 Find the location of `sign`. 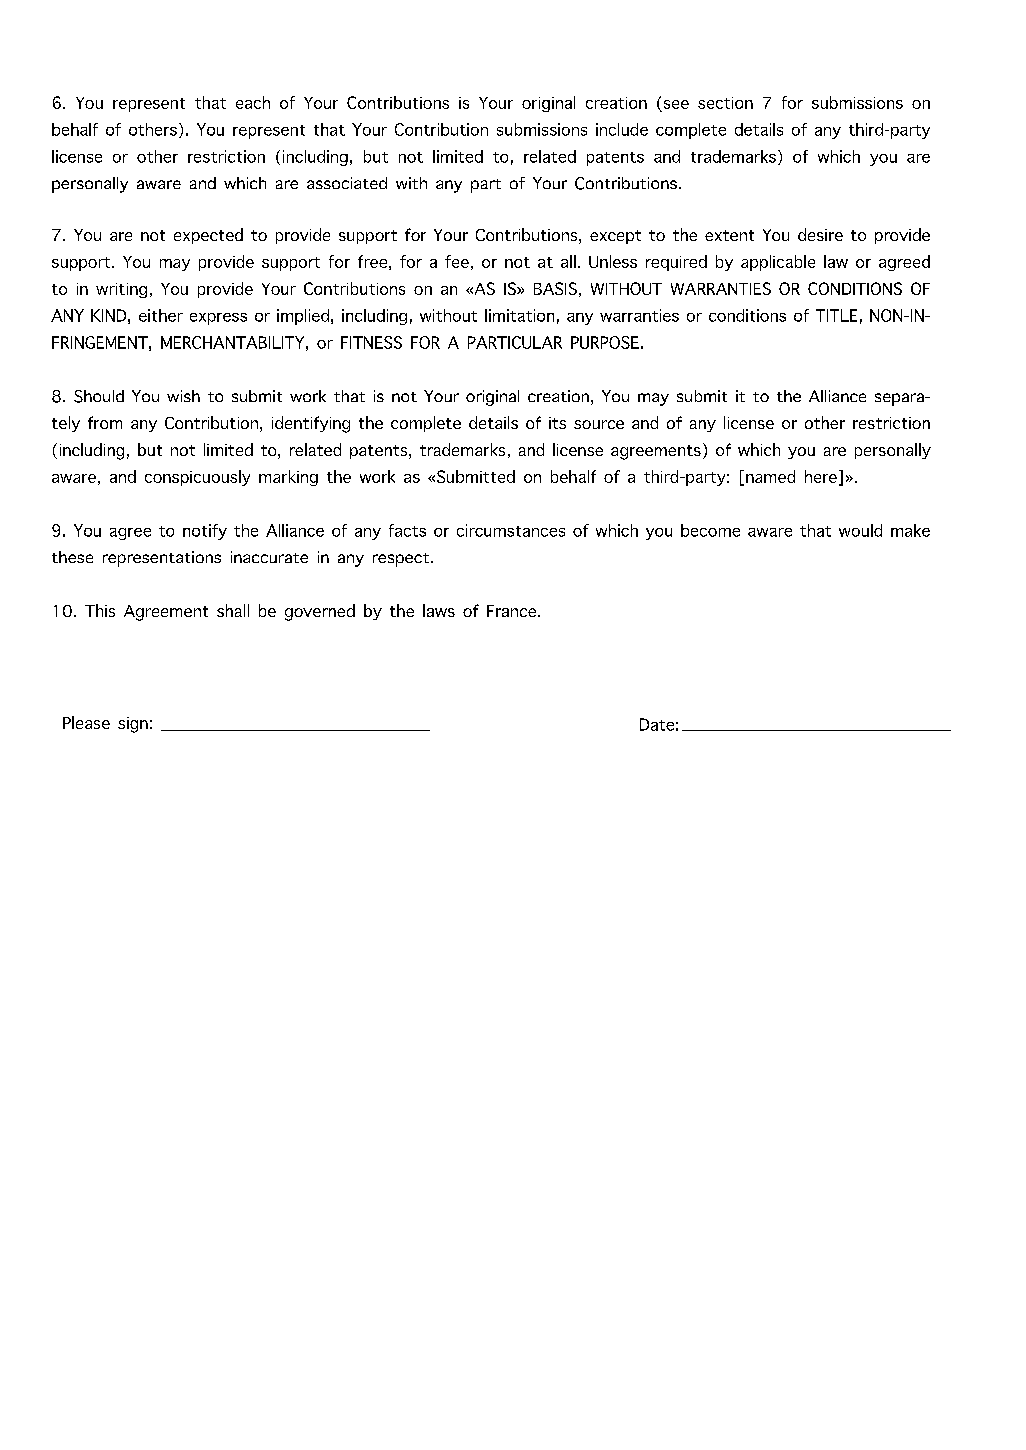

sign is located at coordinates (133, 725).
